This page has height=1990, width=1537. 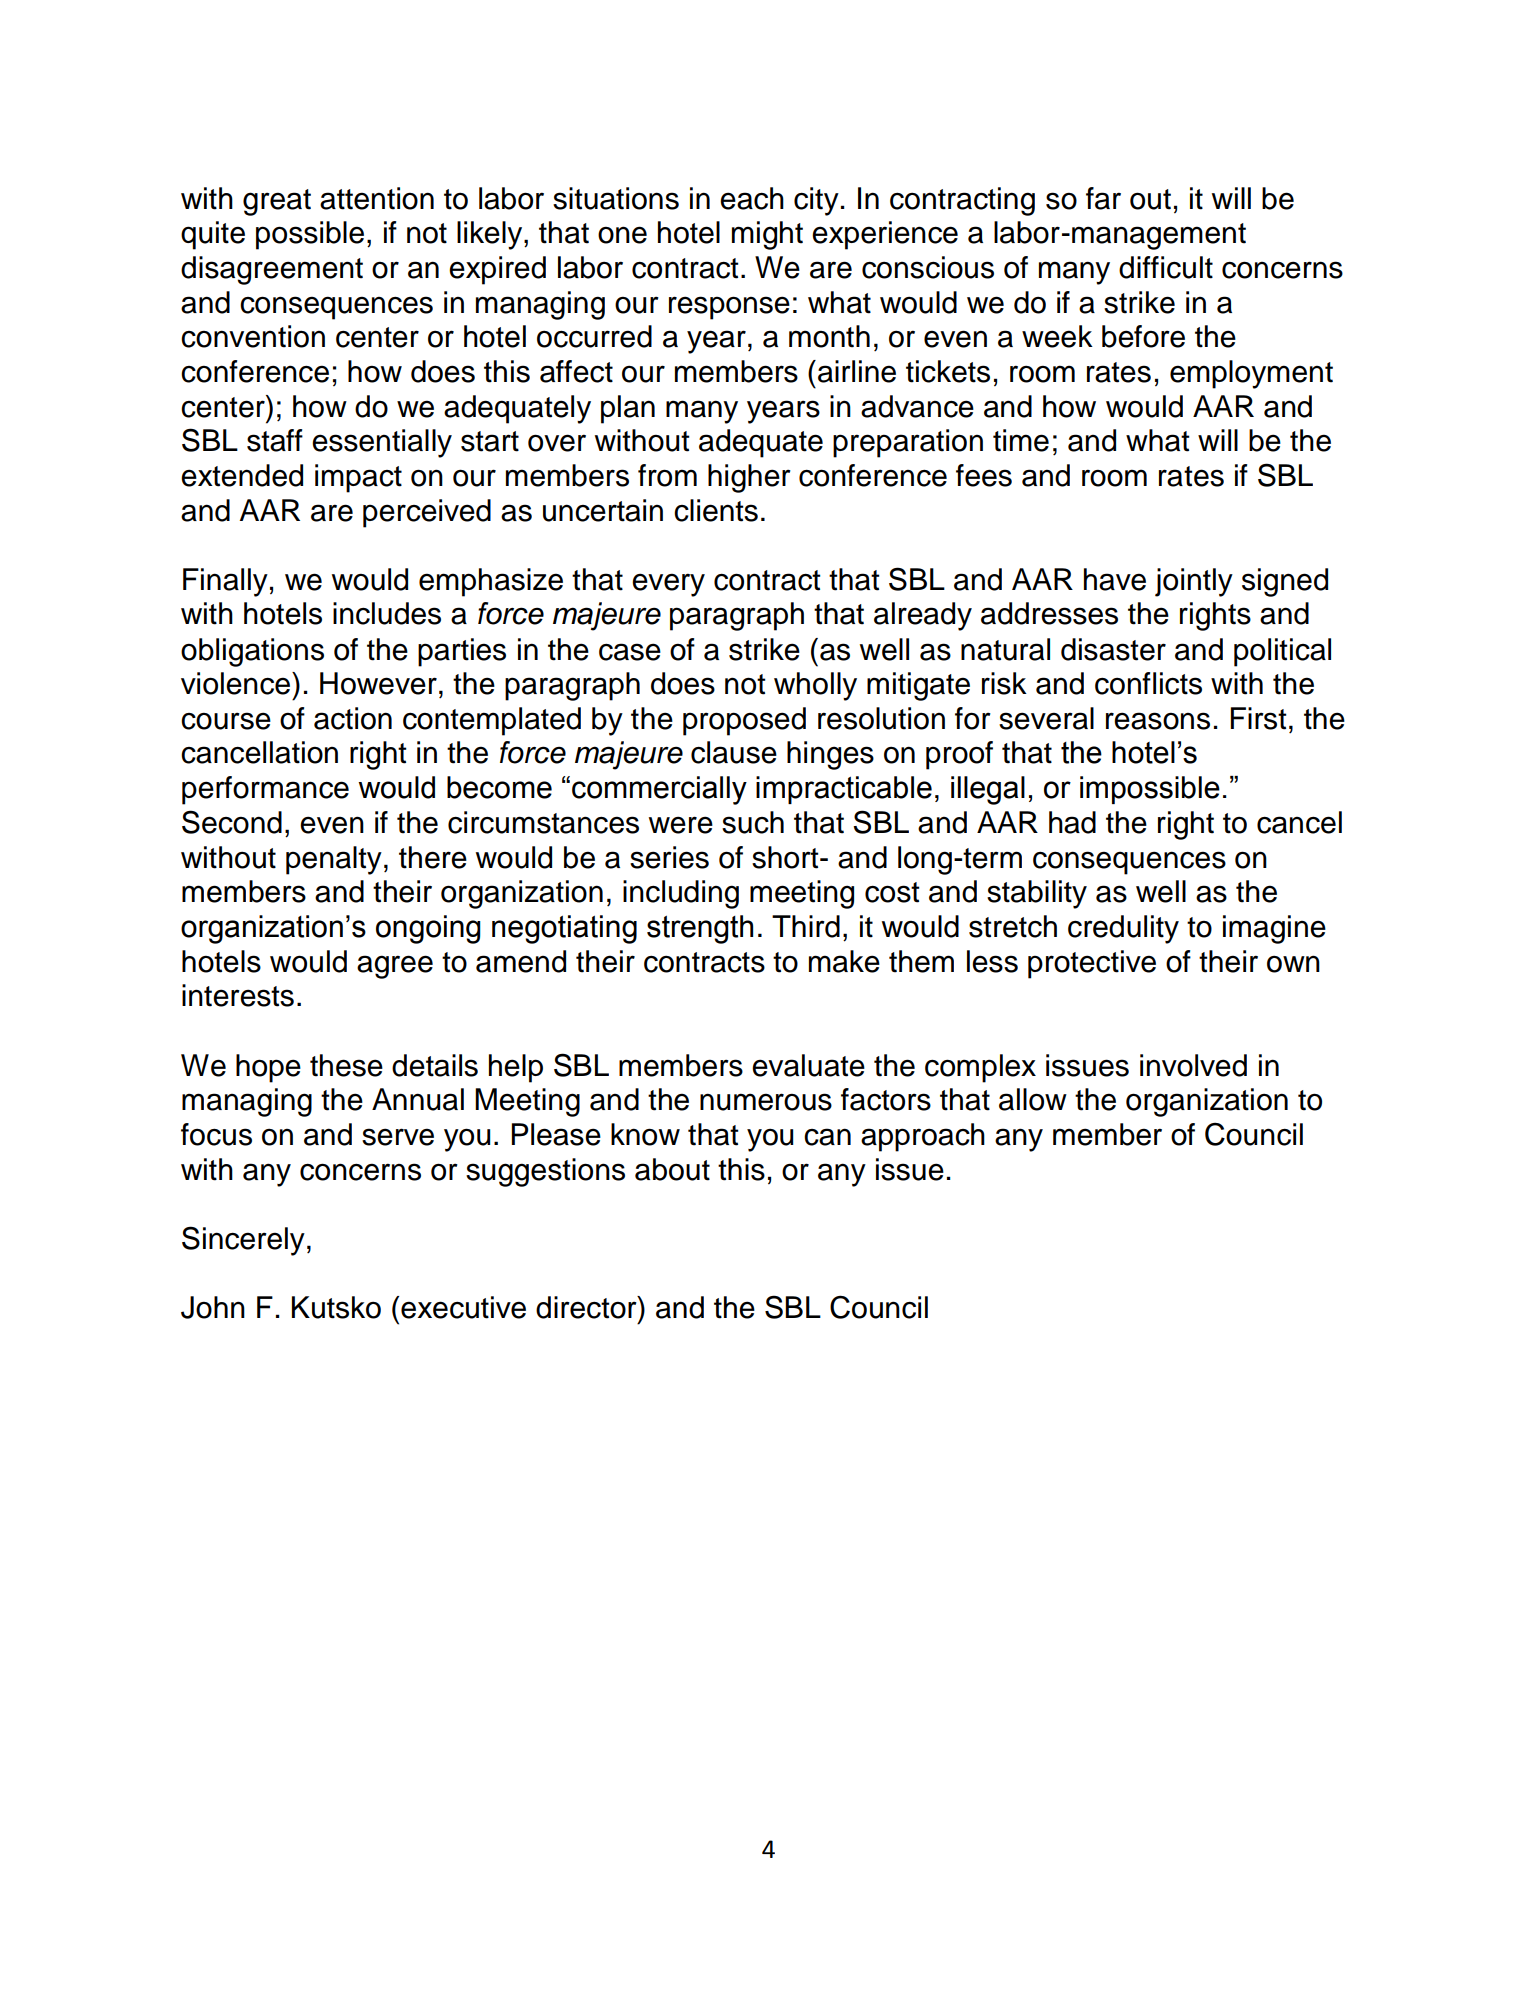 What do you see at coordinates (334, 860) in the page?
I see `penalty` at bounding box center [334, 860].
